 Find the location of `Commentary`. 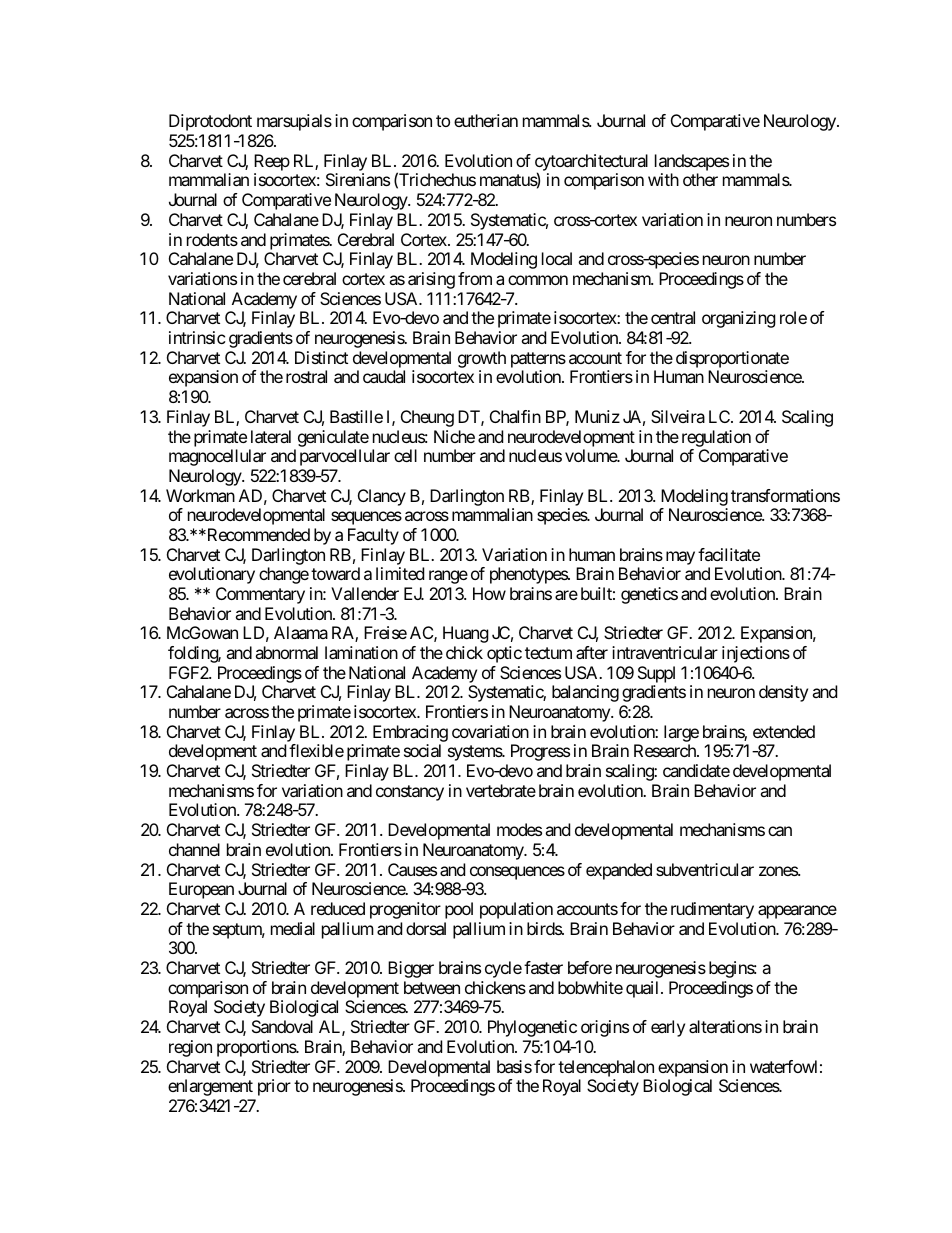

Commentary is located at coordinates (260, 595).
